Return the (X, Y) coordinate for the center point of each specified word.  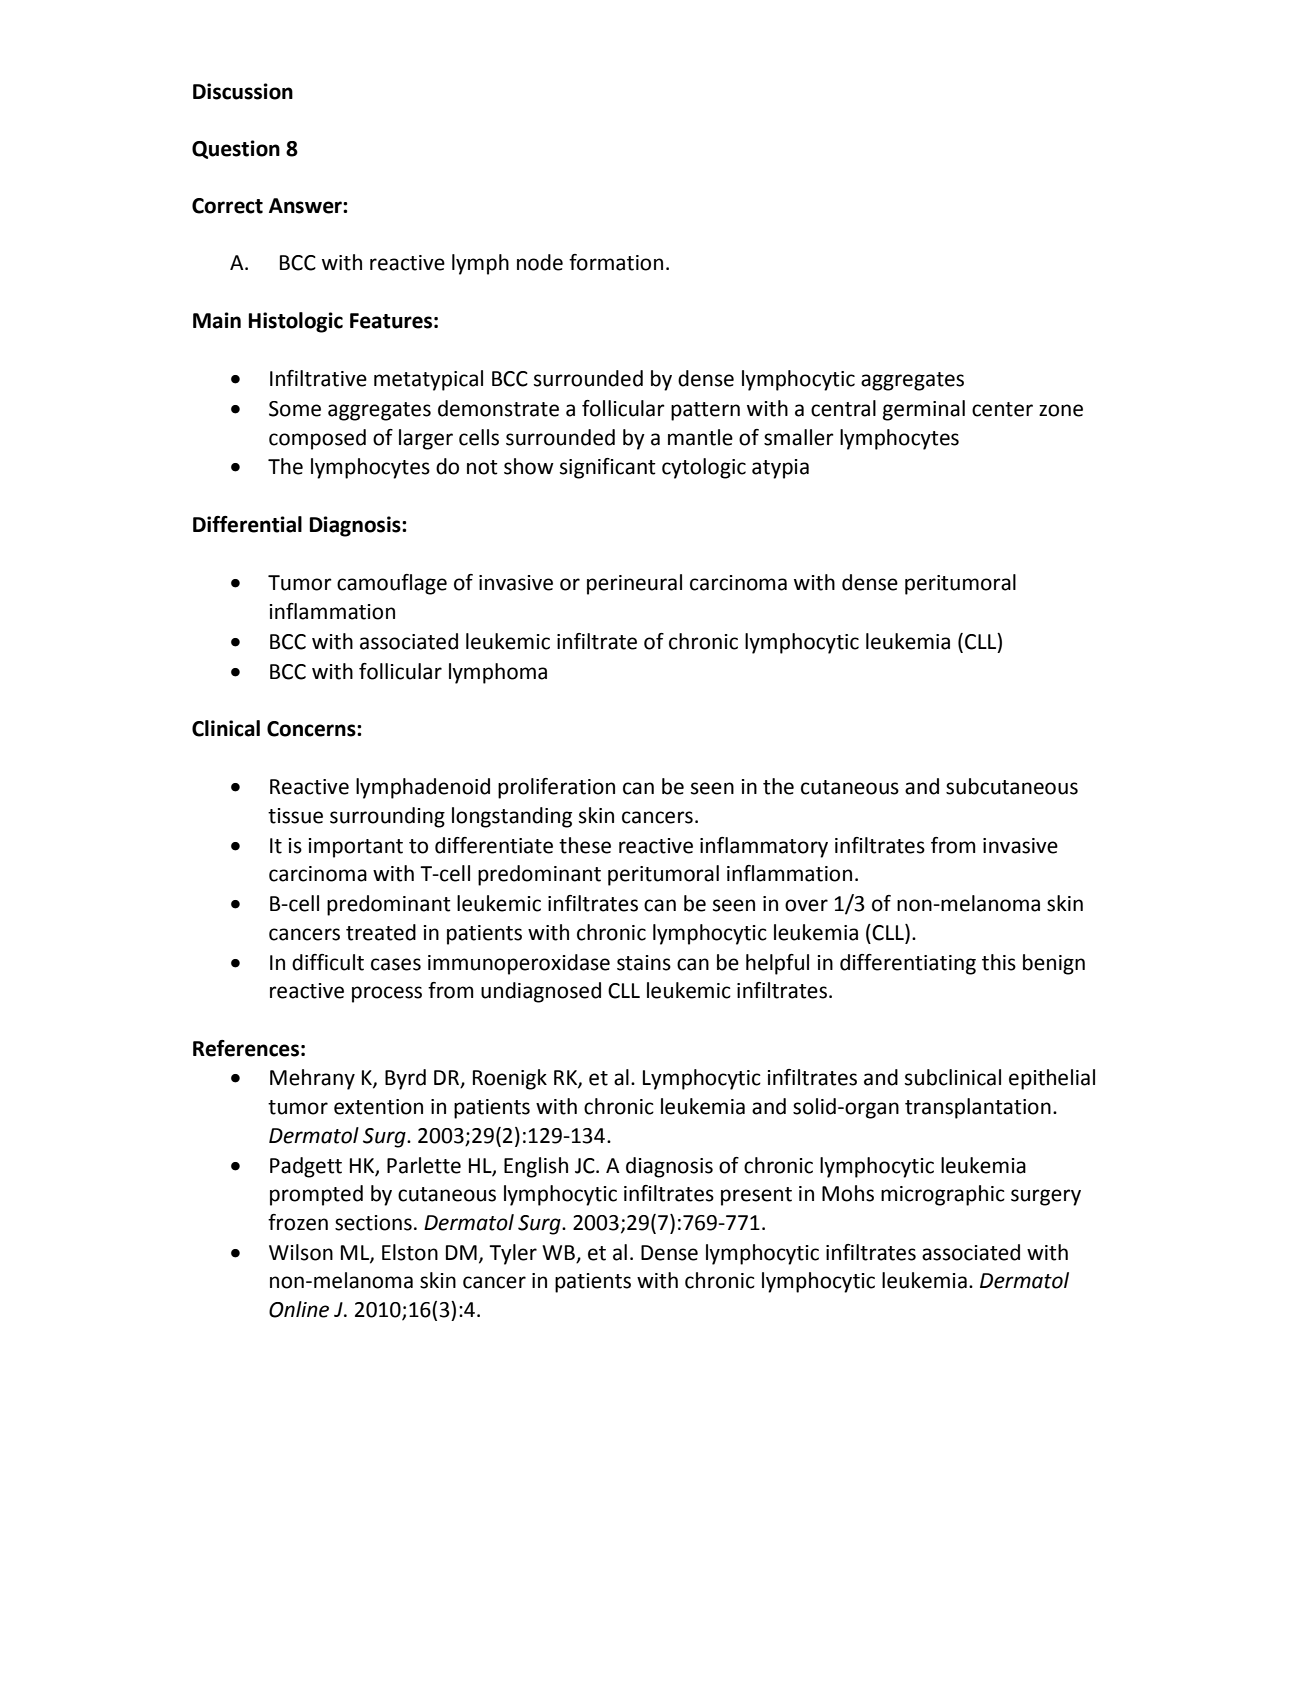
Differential (247, 524)
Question (236, 149)
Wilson (301, 1252)
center (1002, 409)
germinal (924, 410)
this (999, 962)
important (356, 848)
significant (608, 468)
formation (616, 262)
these (585, 845)
